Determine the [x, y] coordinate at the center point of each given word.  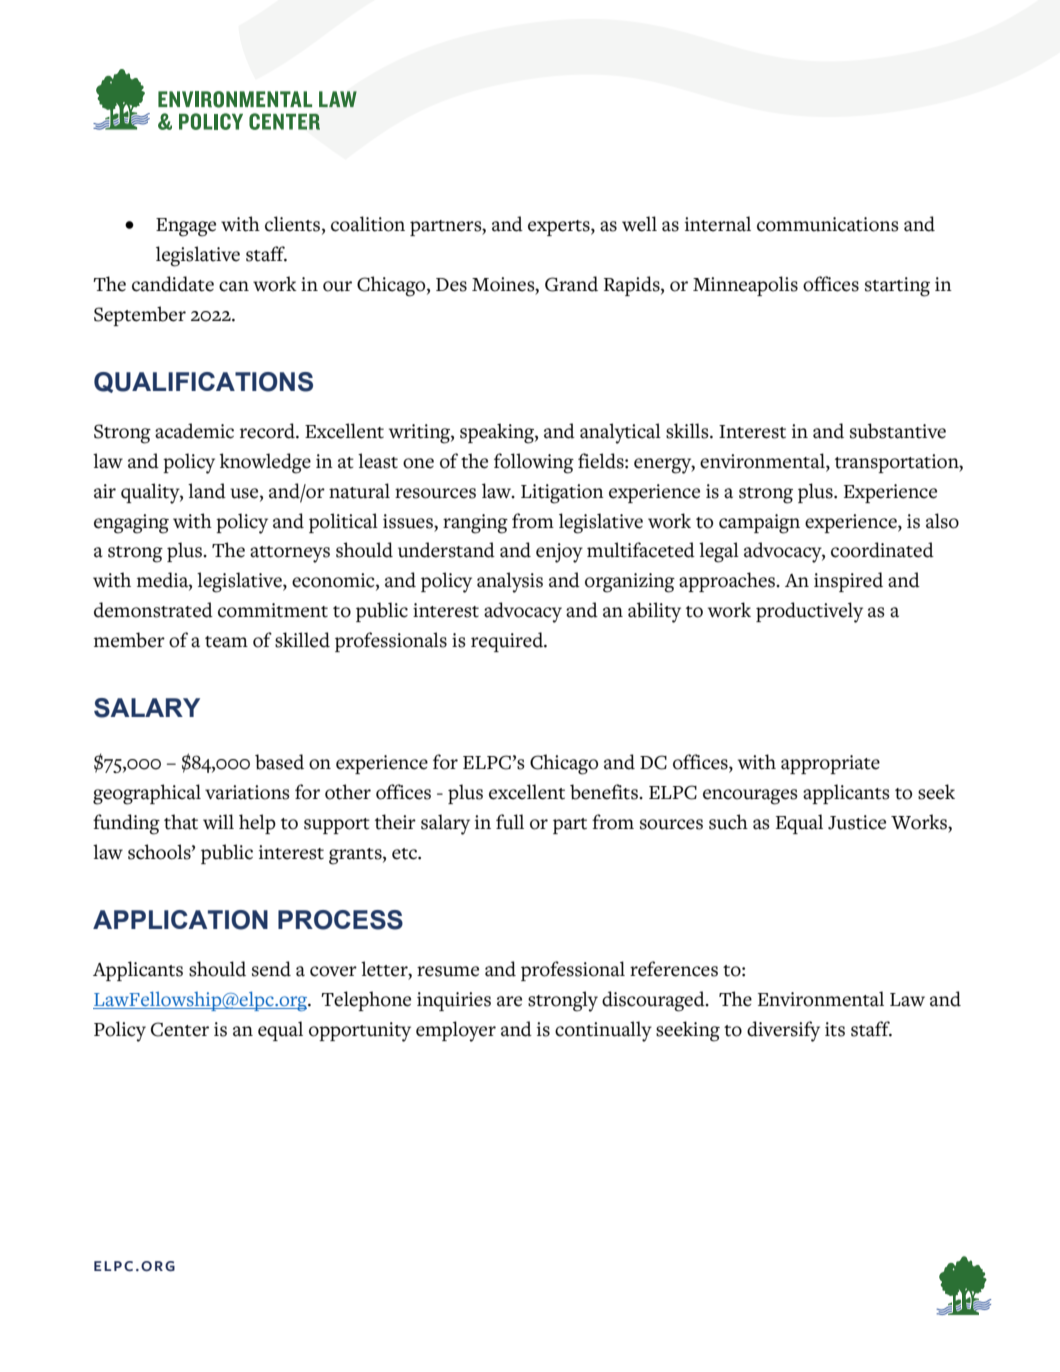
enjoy [559, 553]
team [226, 642]
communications [828, 224]
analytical [620, 433]
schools [160, 852]
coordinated [882, 550]
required [508, 642]
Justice [857, 822]
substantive [898, 431]
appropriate [830, 764]
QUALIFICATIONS [203, 382]
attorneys [290, 554]
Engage [186, 227]
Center [180, 1029]
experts [560, 228]
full [510, 822]
